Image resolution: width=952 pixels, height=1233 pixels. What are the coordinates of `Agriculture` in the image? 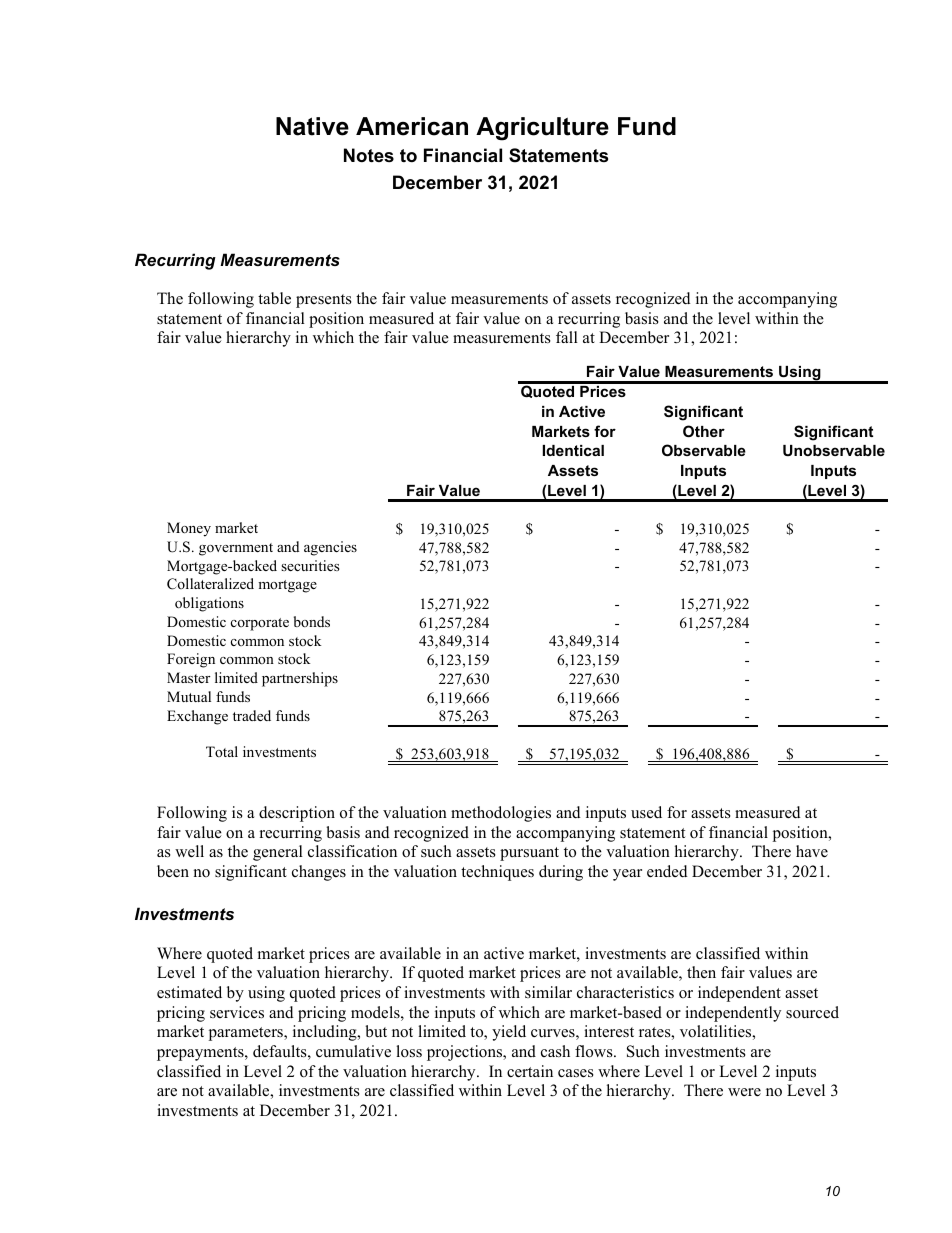 It's located at (542, 129).
